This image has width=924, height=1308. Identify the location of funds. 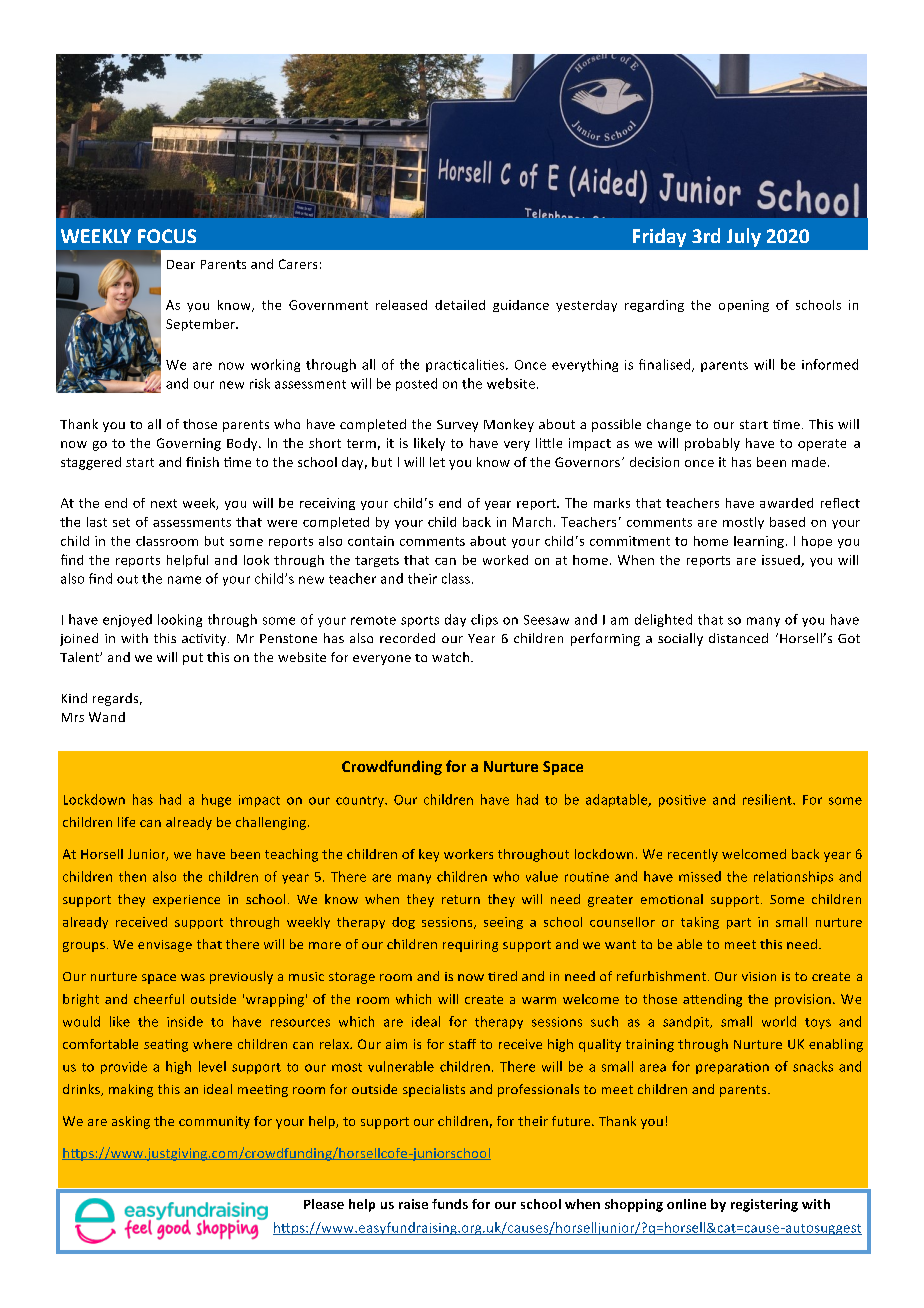
(450, 1204).
